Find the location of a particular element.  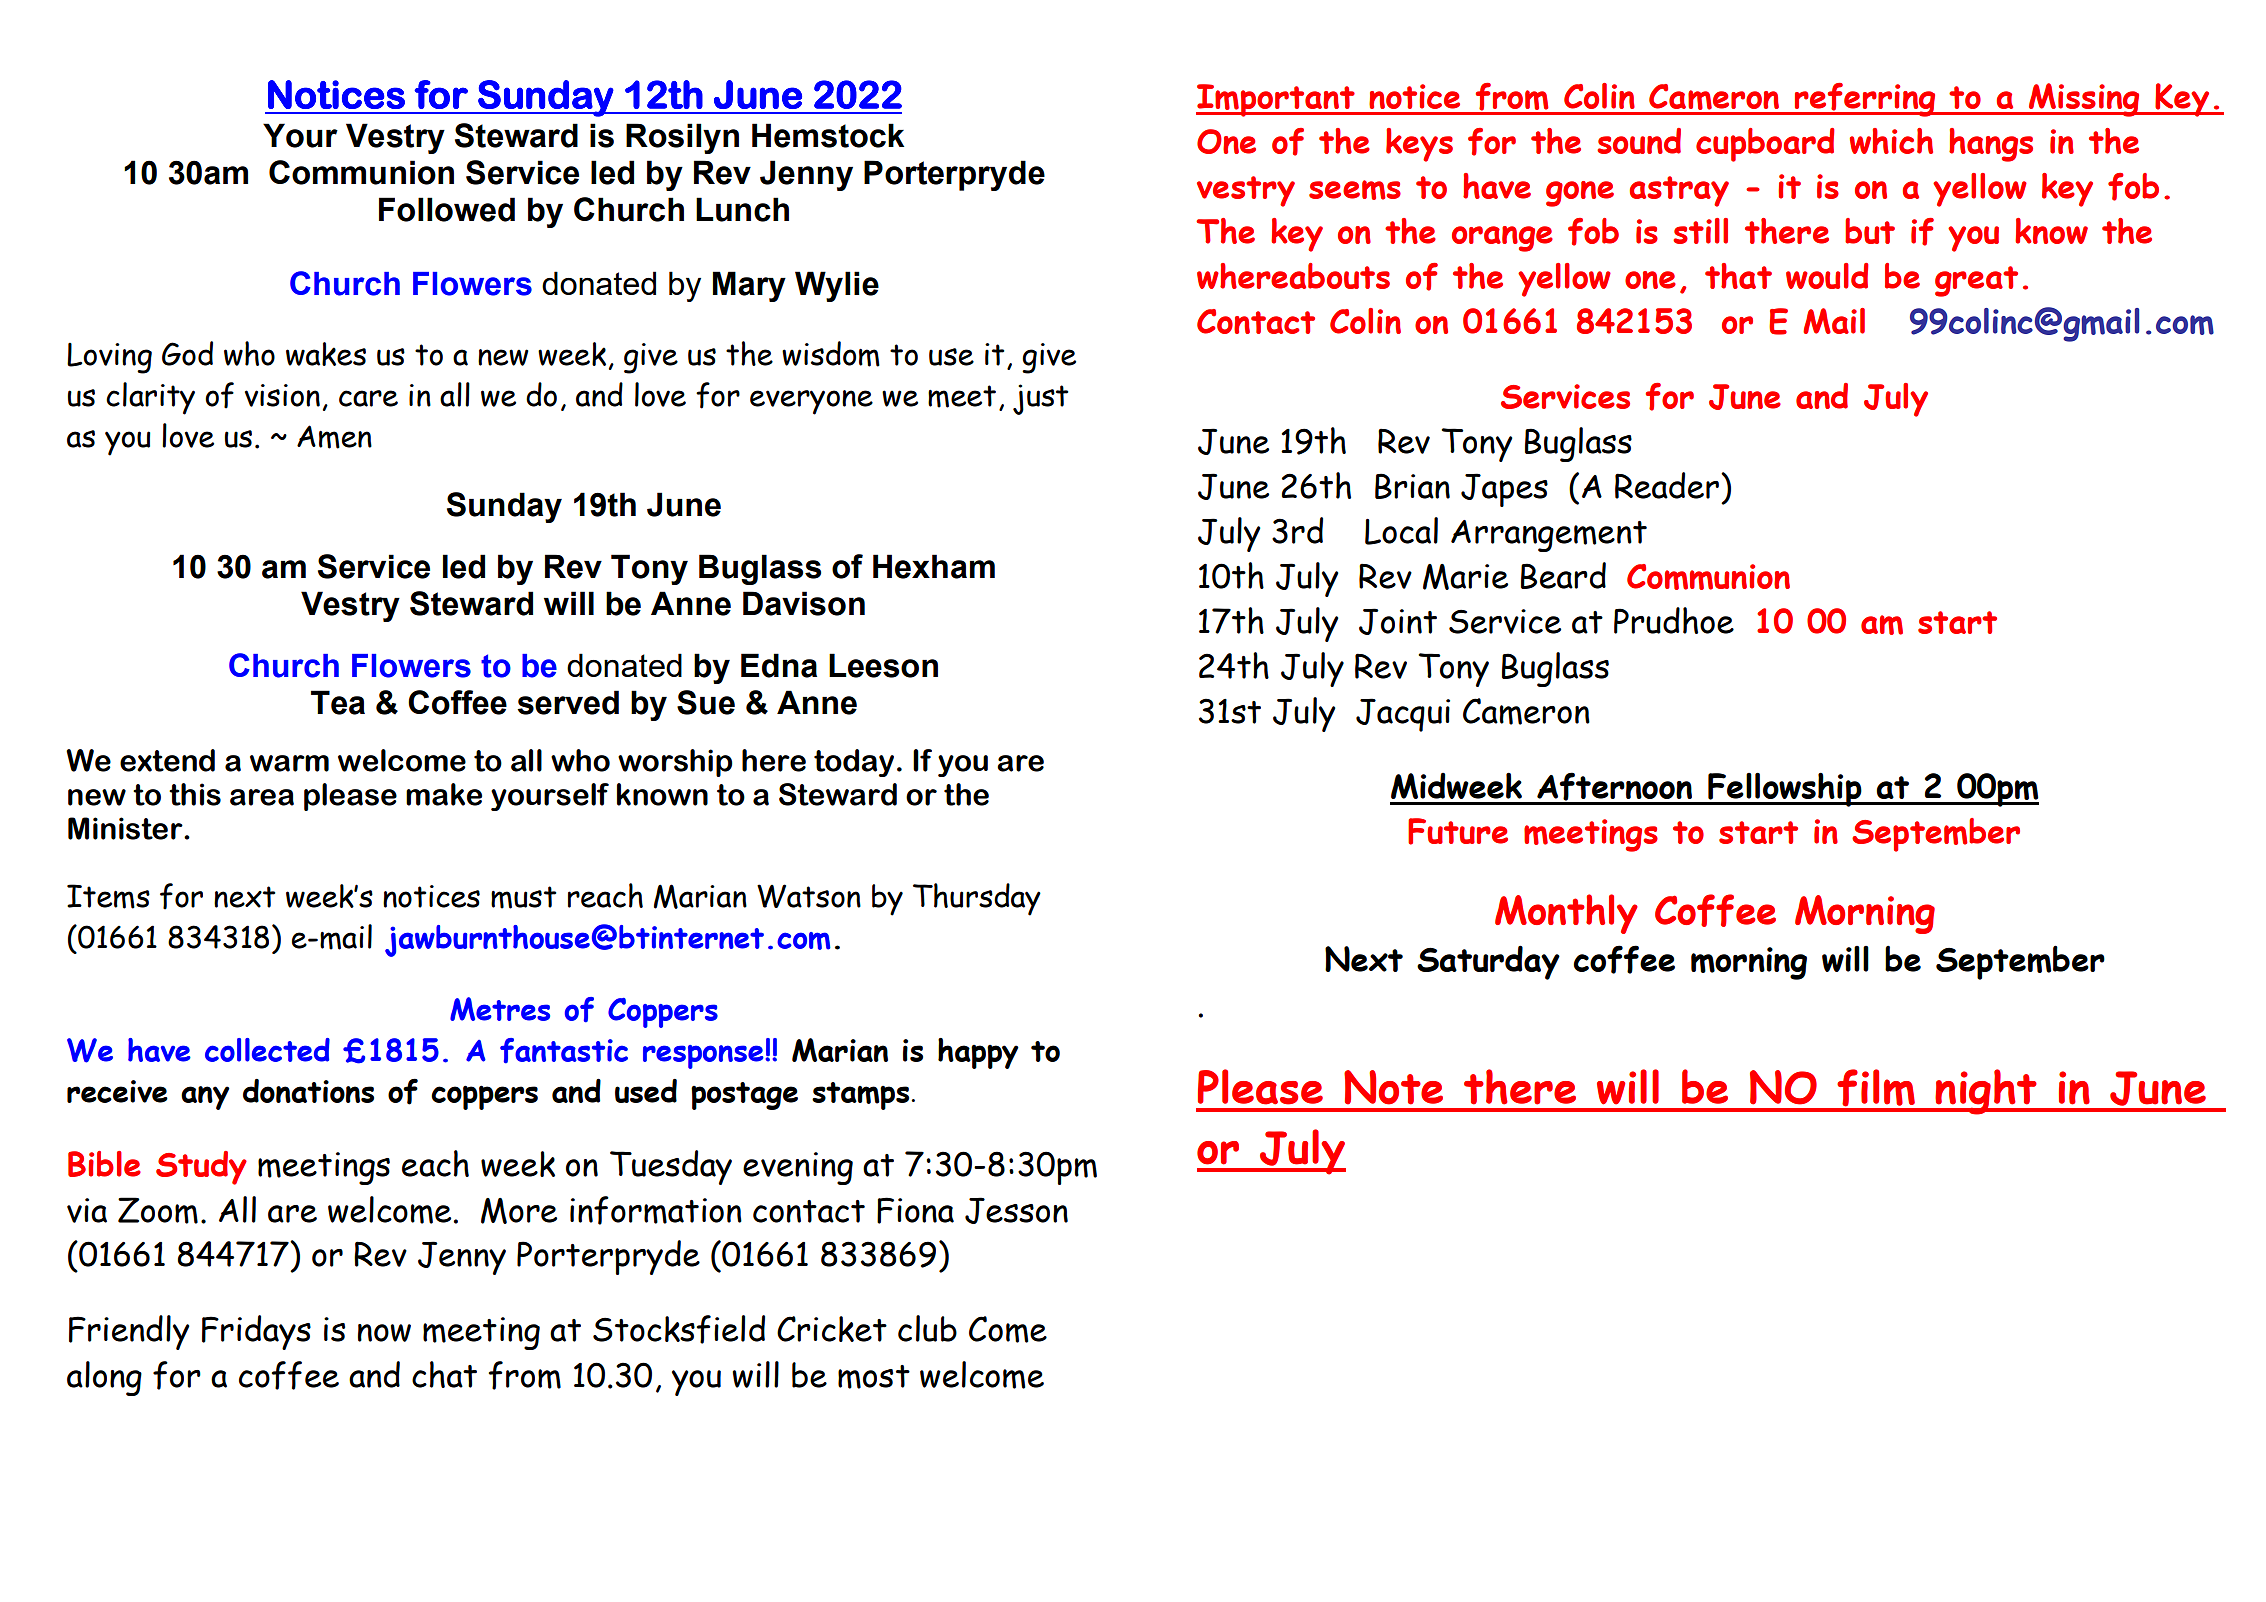

club is located at coordinates (927, 1328).
